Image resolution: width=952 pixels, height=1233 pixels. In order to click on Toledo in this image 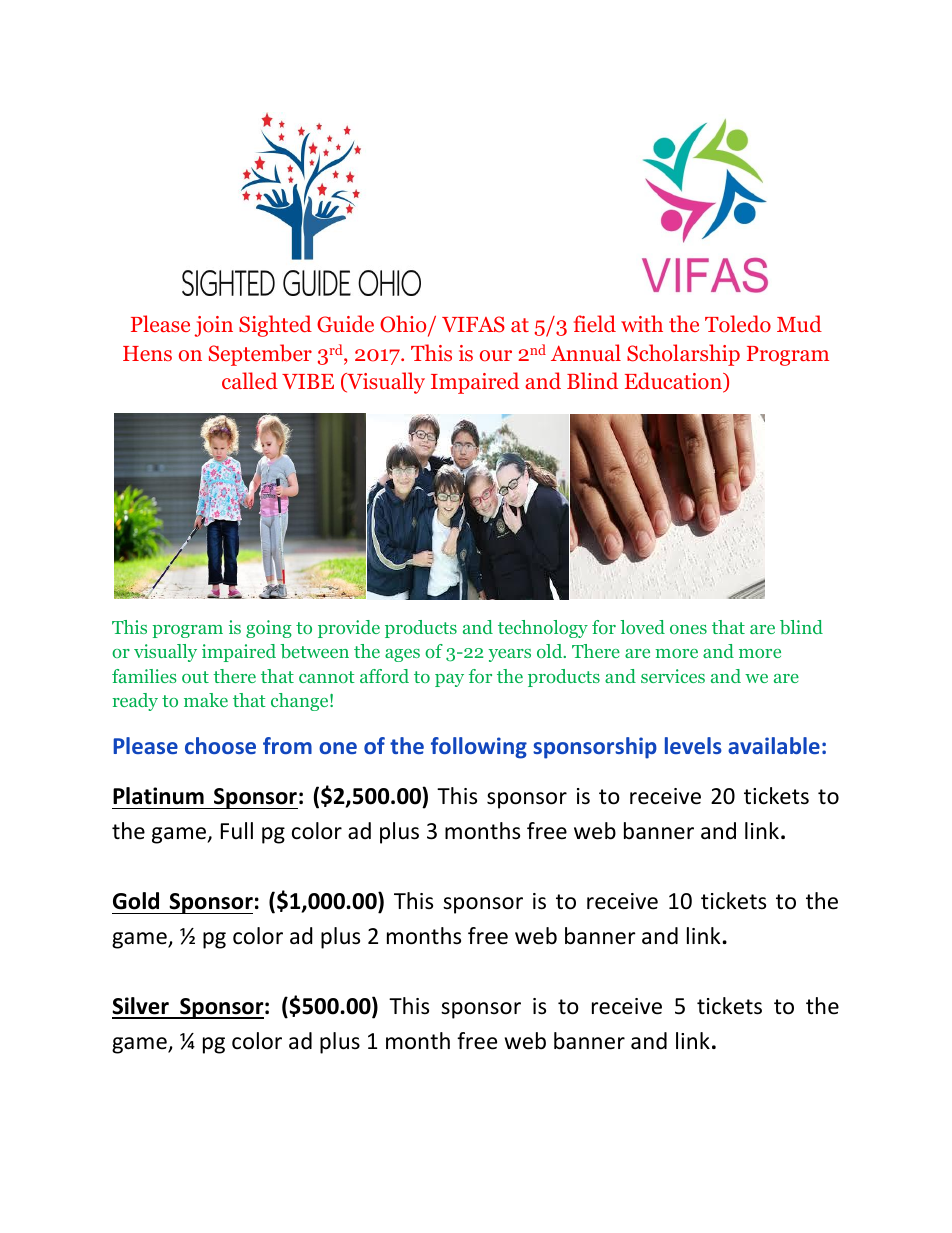, I will do `click(738, 324)`.
